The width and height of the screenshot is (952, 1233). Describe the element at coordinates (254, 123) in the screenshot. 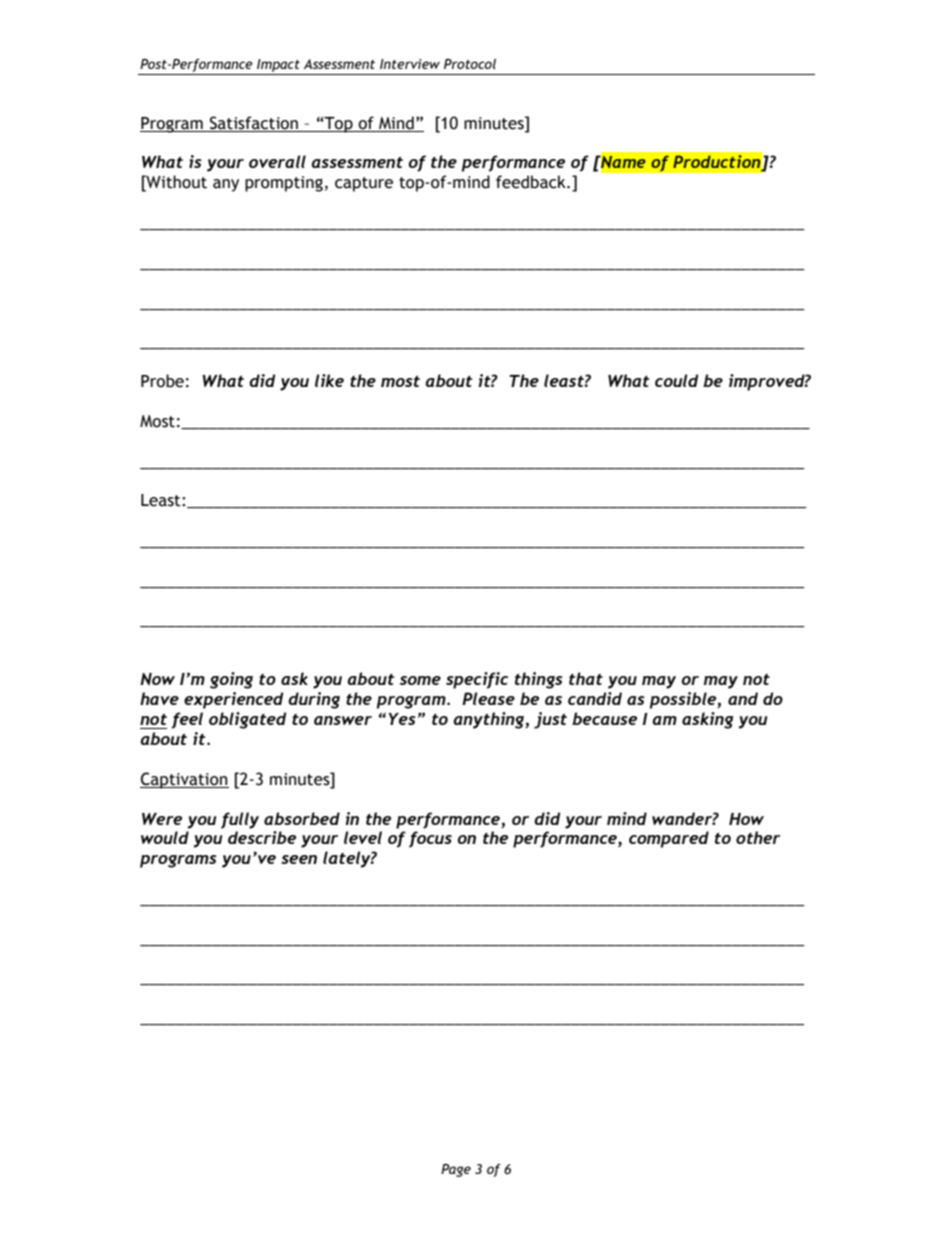

I see `Satisfaction` at that location.
